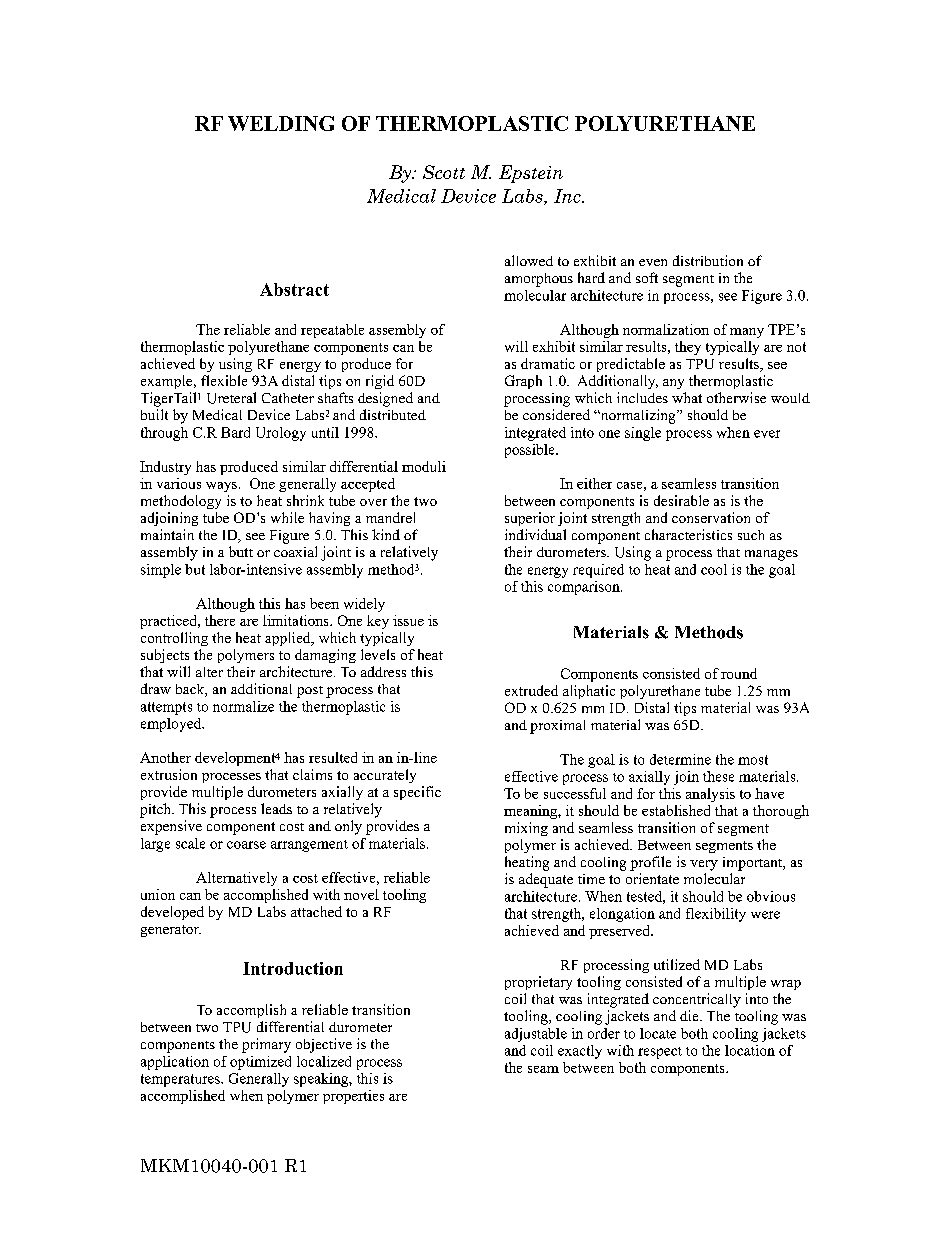  Describe the element at coordinates (708, 260) in the page. I see `distribution` at that location.
